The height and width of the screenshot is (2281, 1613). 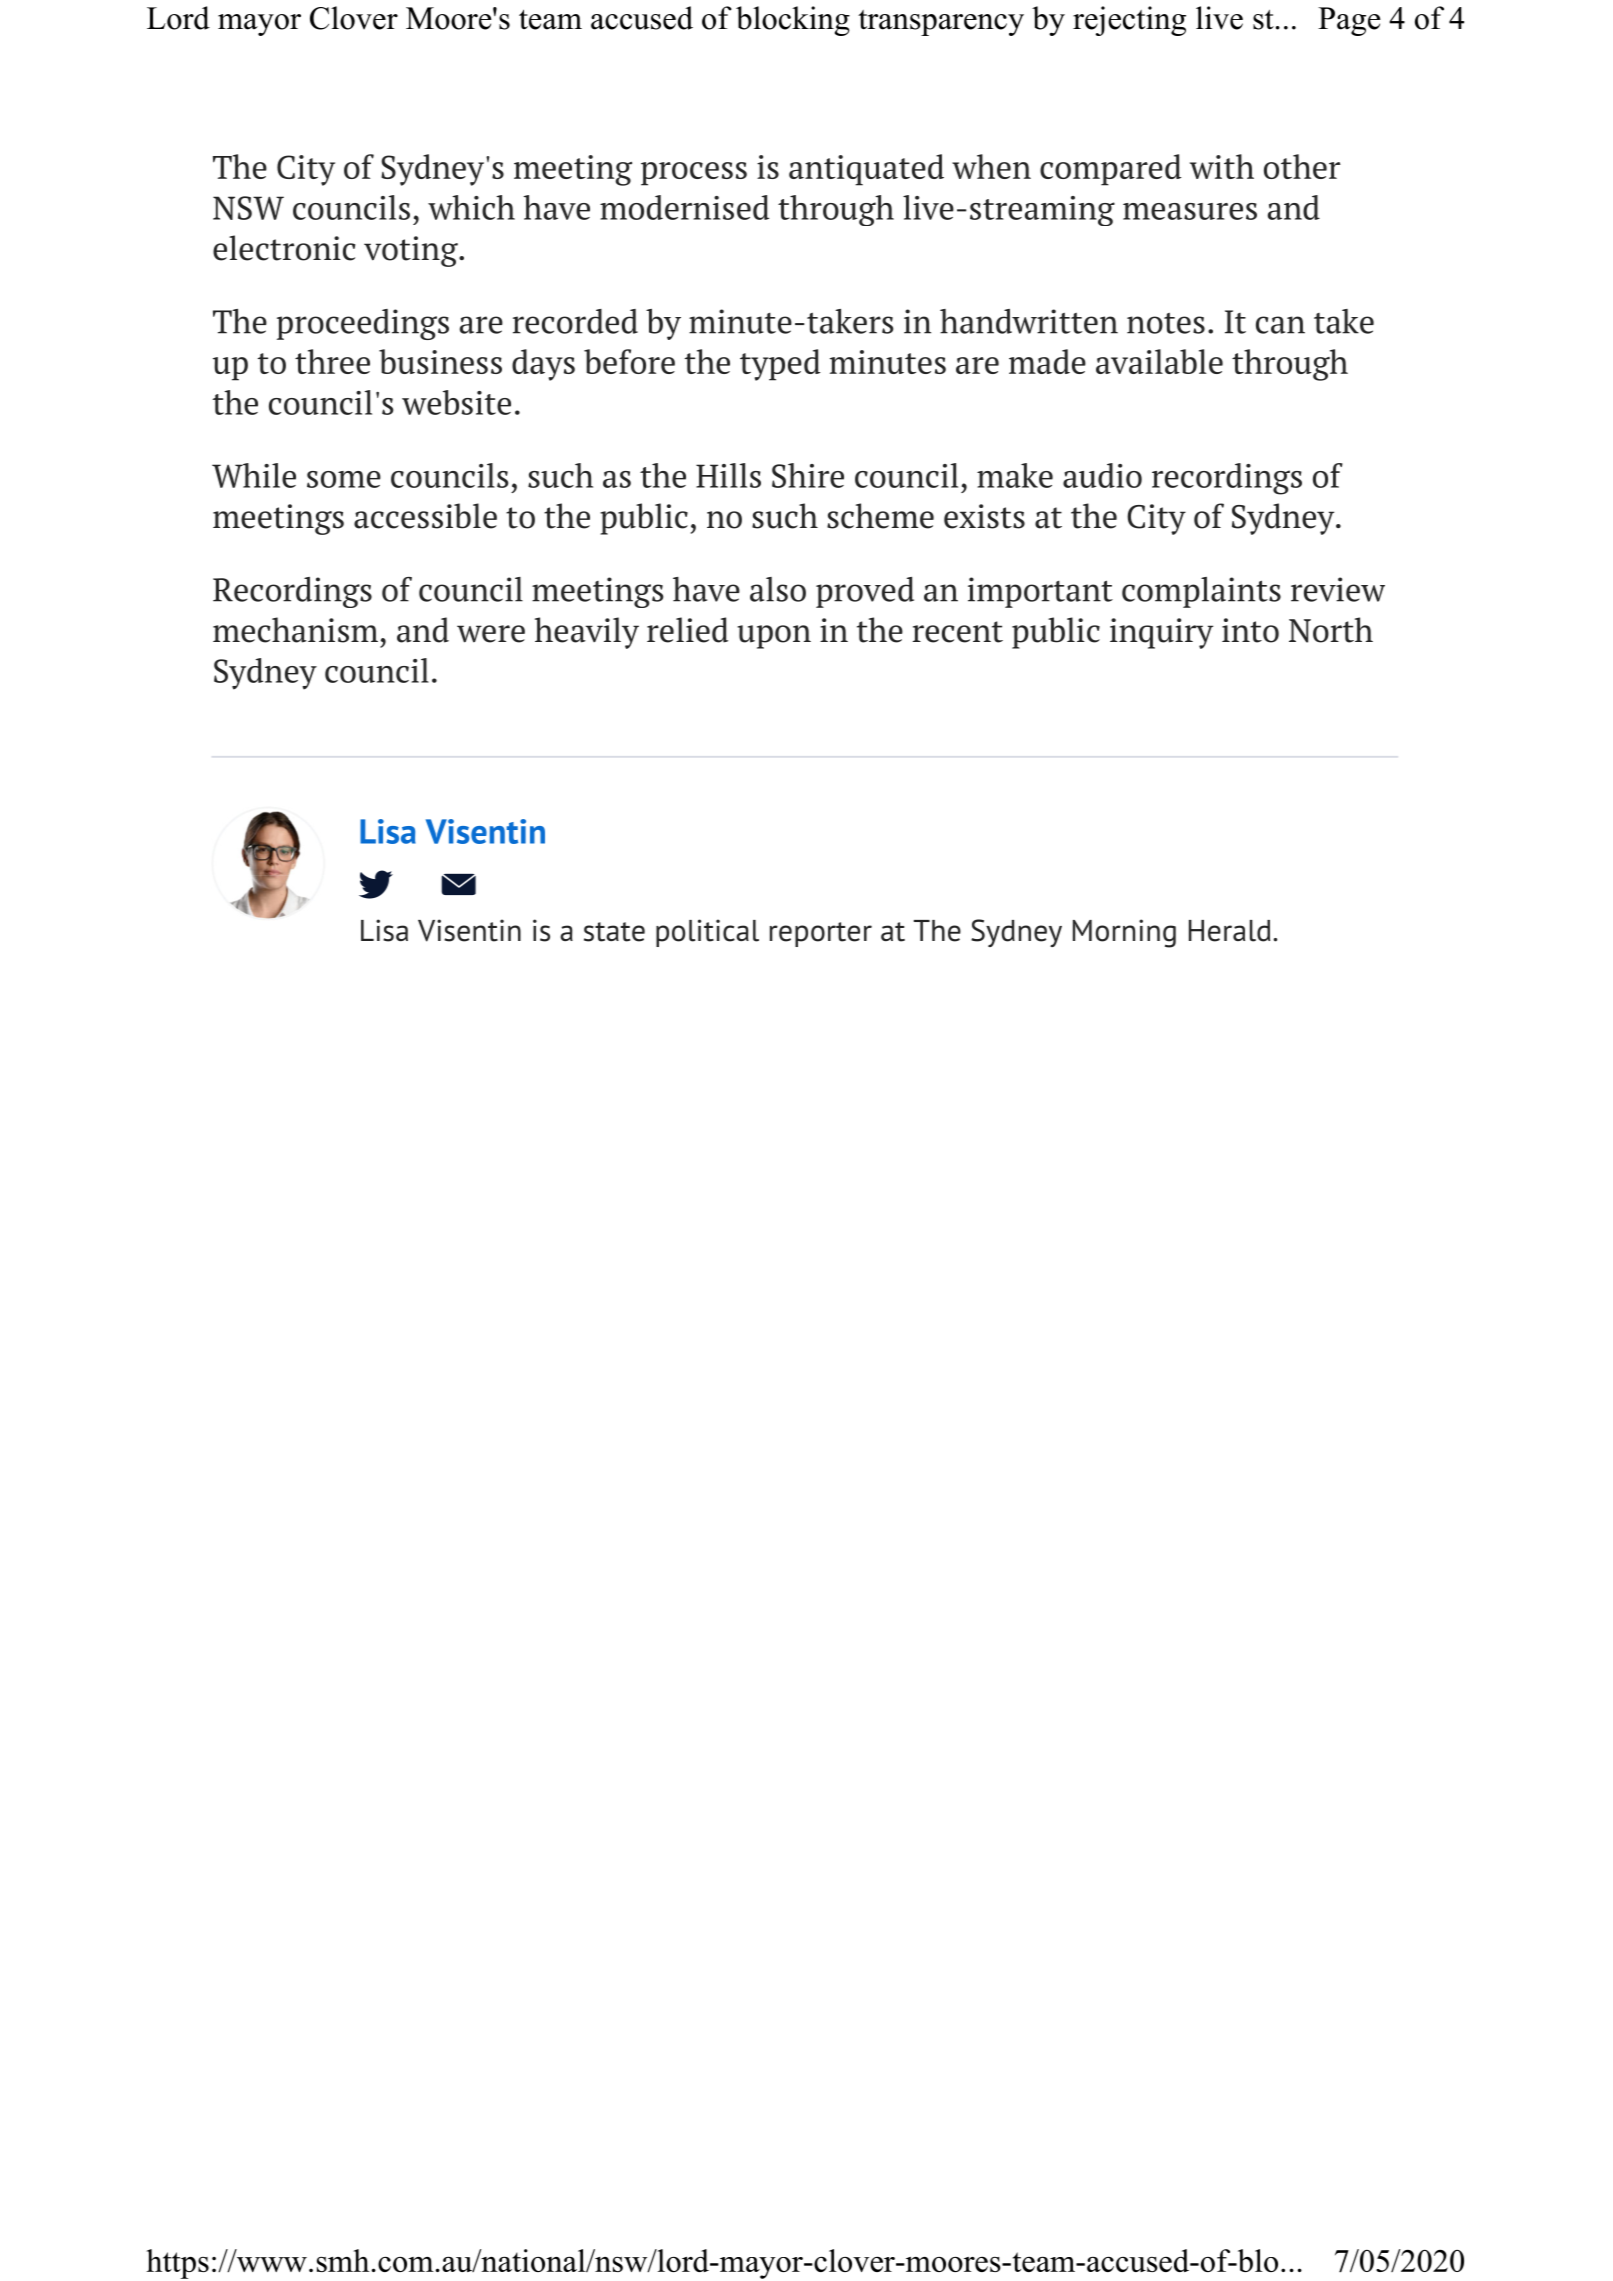 I want to click on mechanism, so click(x=295, y=630).
